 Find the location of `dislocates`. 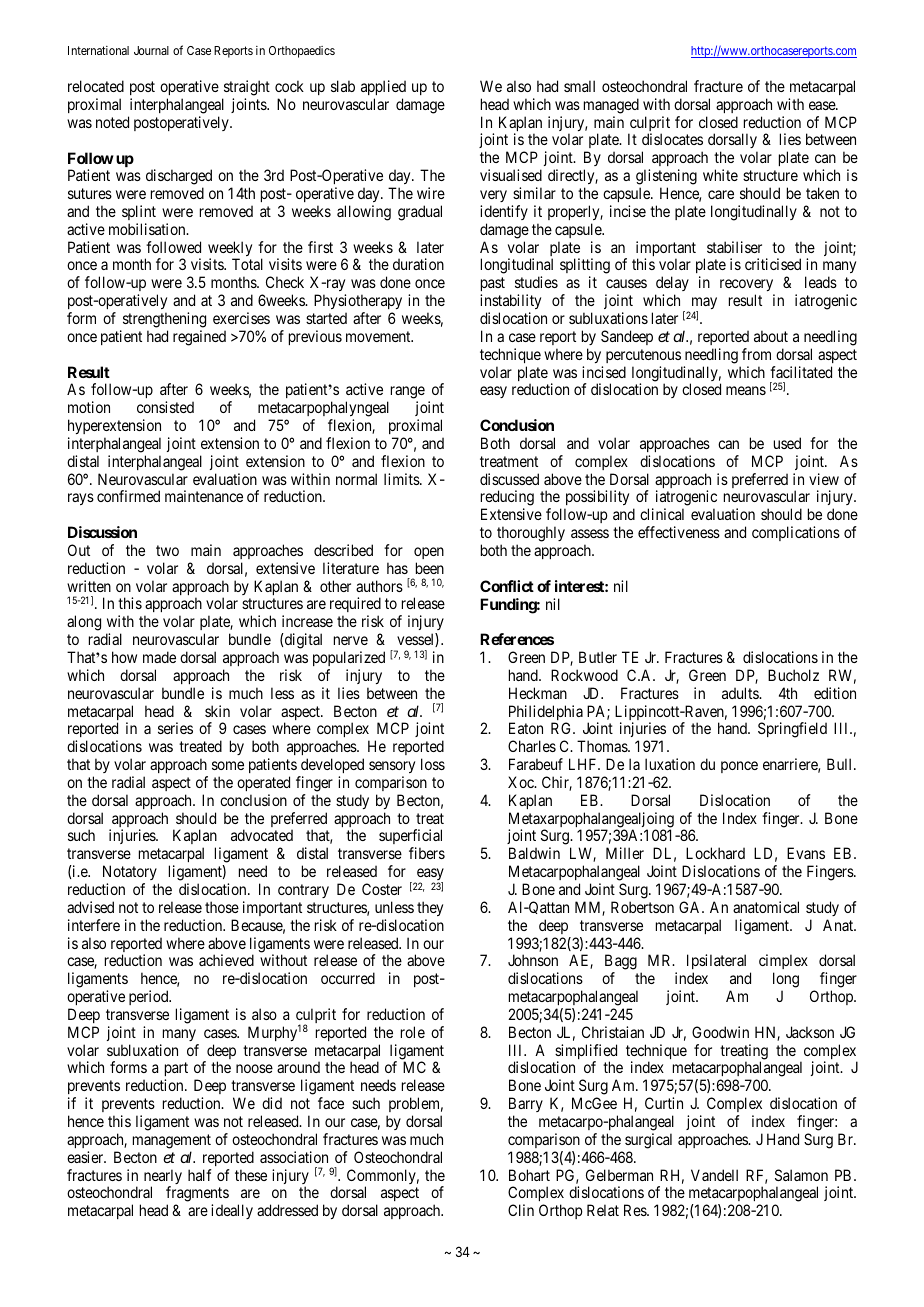

dislocates is located at coordinates (672, 139).
